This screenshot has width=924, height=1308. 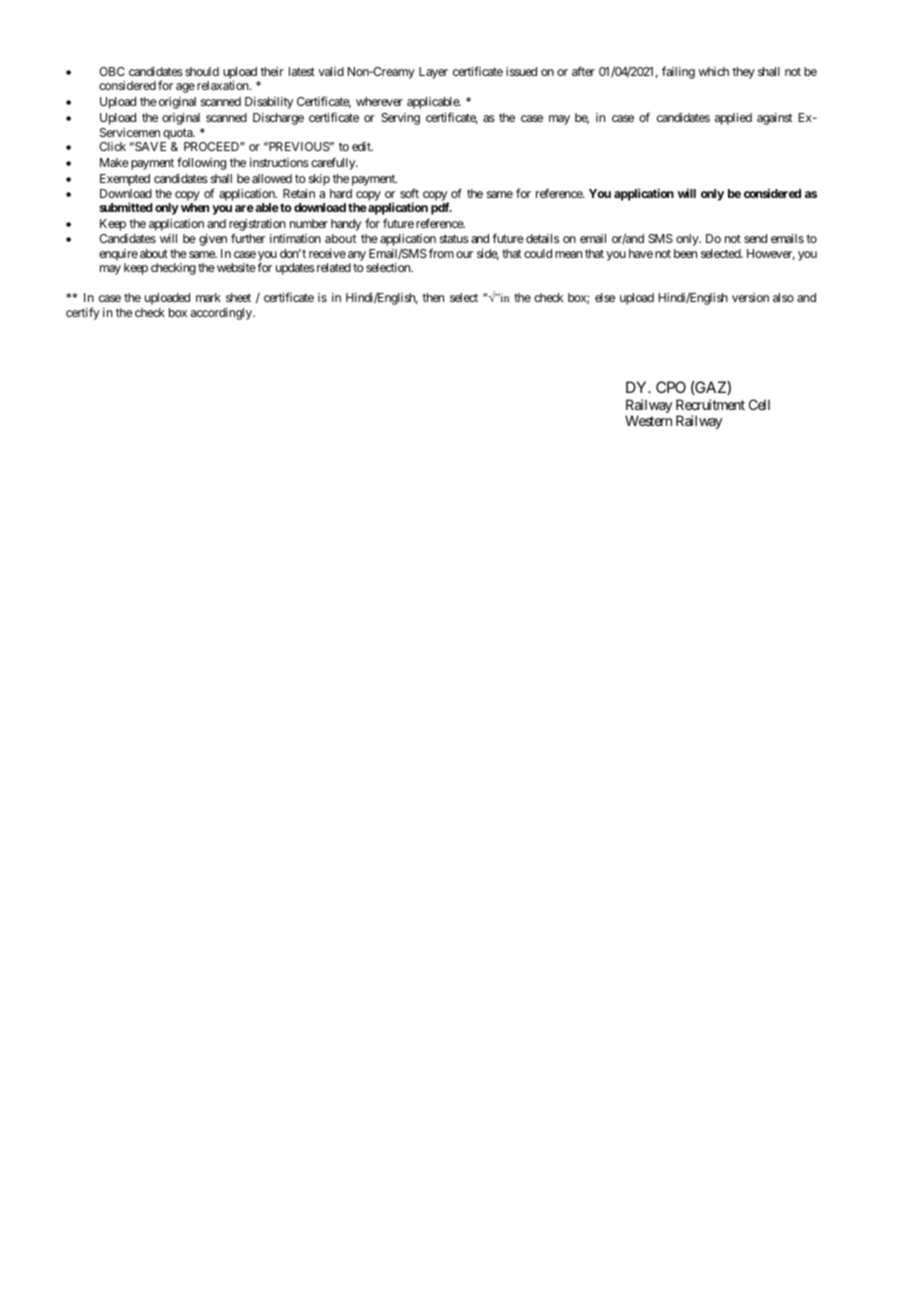 I want to click on carefully, so click(x=334, y=163).
